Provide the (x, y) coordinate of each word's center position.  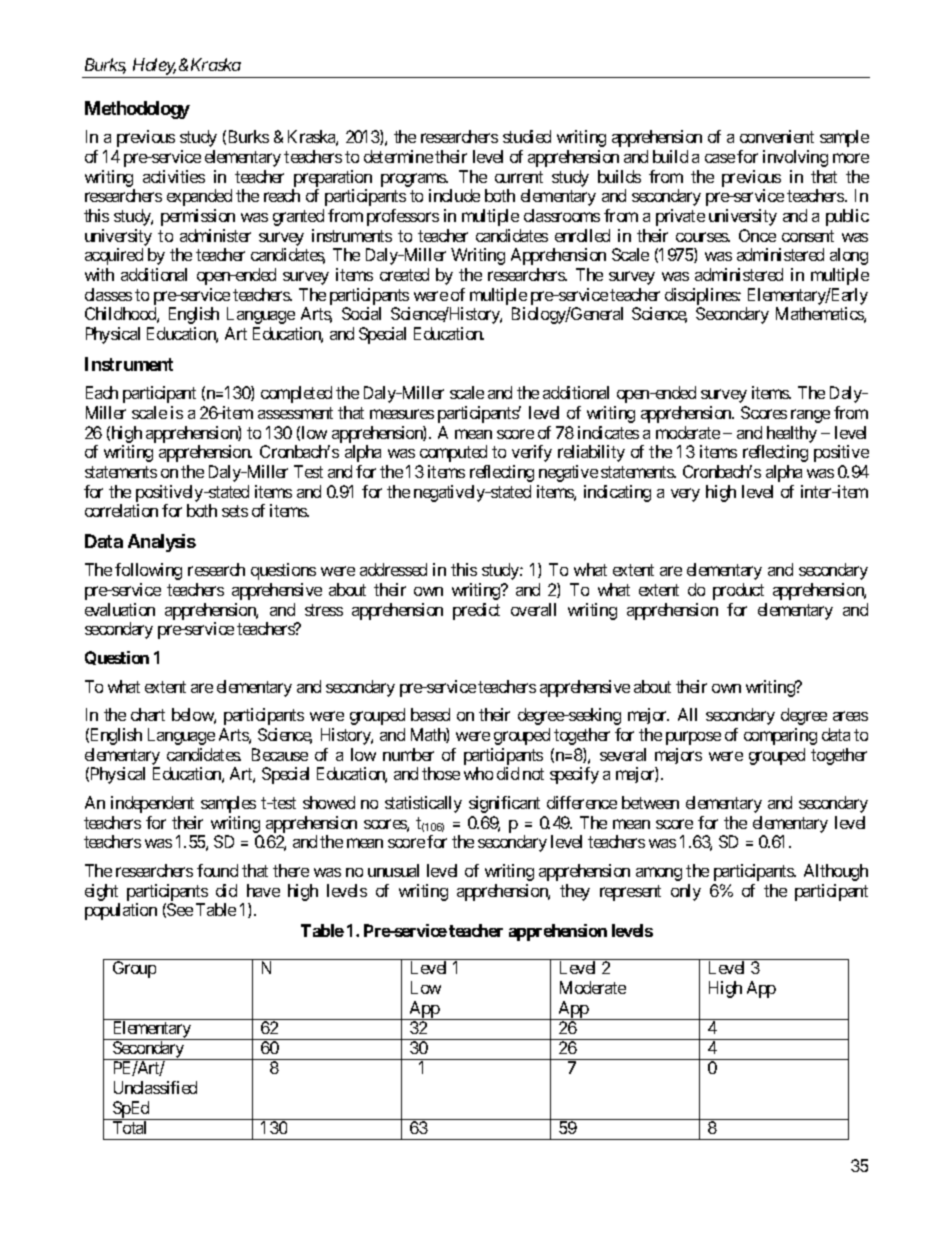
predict (476, 611)
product (738, 591)
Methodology (137, 110)
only (686, 892)
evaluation (120, 609)
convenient (777, 136)
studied (527, 136)
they (575, 892)
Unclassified (155, 1087)
